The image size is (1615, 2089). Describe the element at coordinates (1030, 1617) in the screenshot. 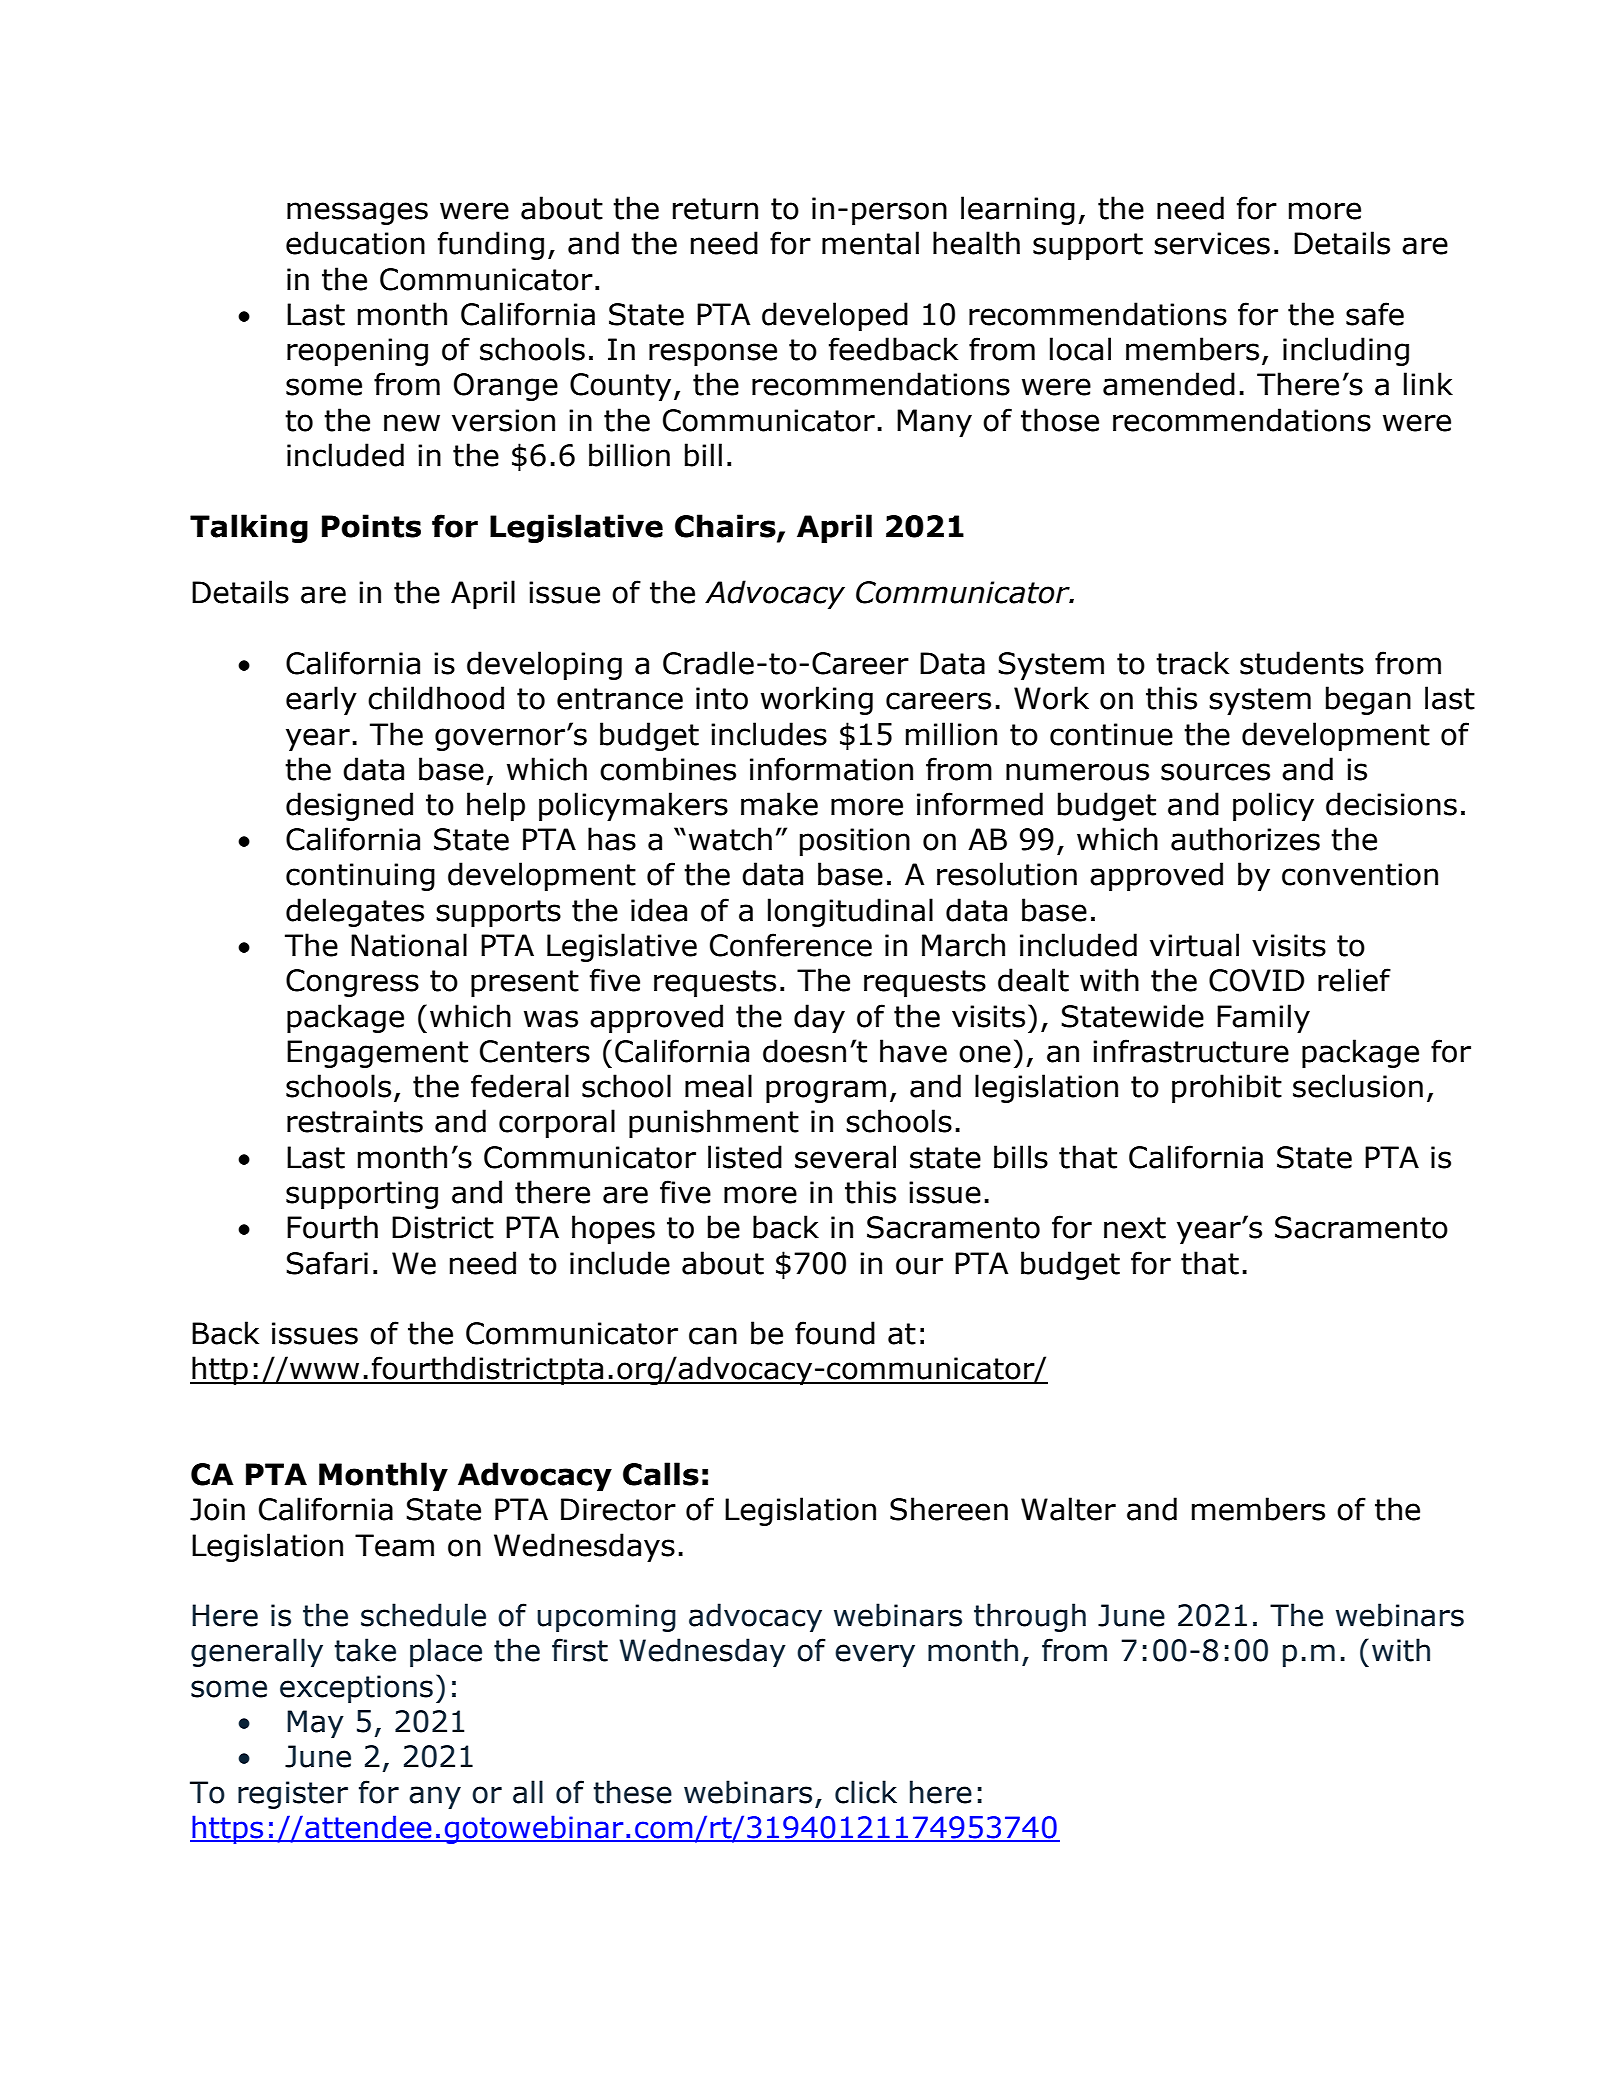

I see `through` at that location.
